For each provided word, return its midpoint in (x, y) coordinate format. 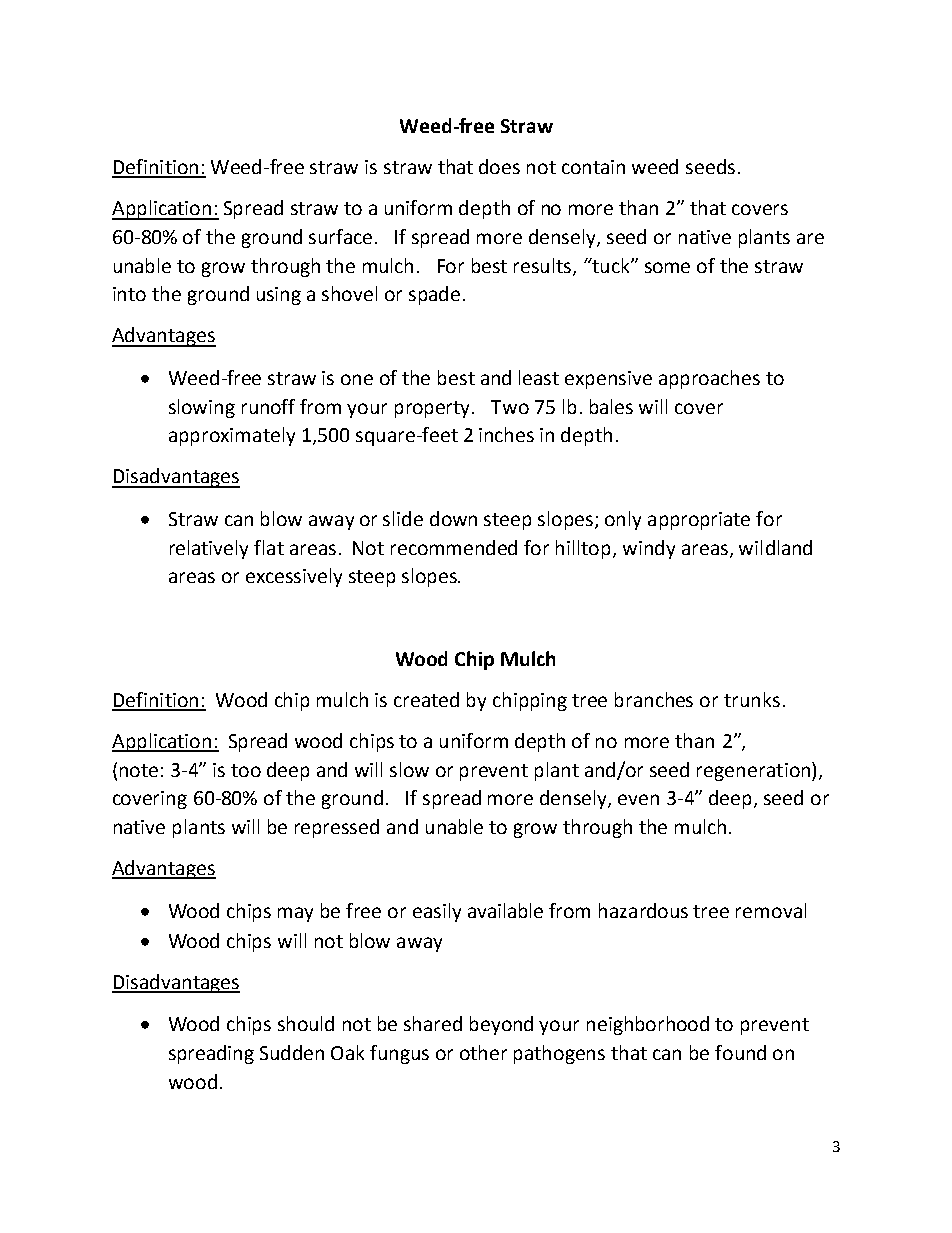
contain (593, 167)
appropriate (699, 521)
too (246, 770)
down (453, 518)
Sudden (292, 1052)
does (499, 166)
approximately (232, 436)
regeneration (753, 772)
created (426, 699)
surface (342, 236)
